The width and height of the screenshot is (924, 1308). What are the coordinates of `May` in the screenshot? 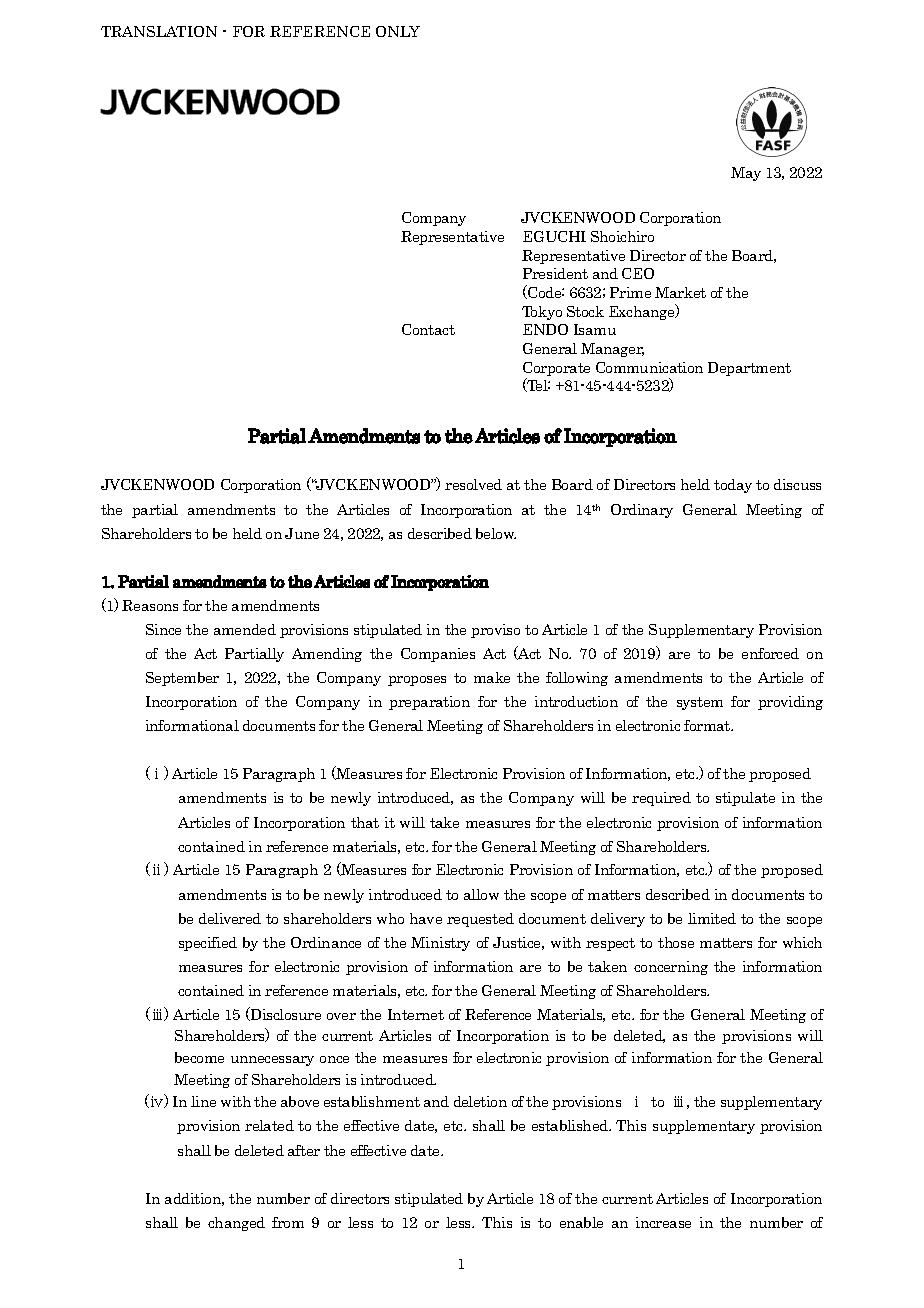 It's located at (746, 174).
